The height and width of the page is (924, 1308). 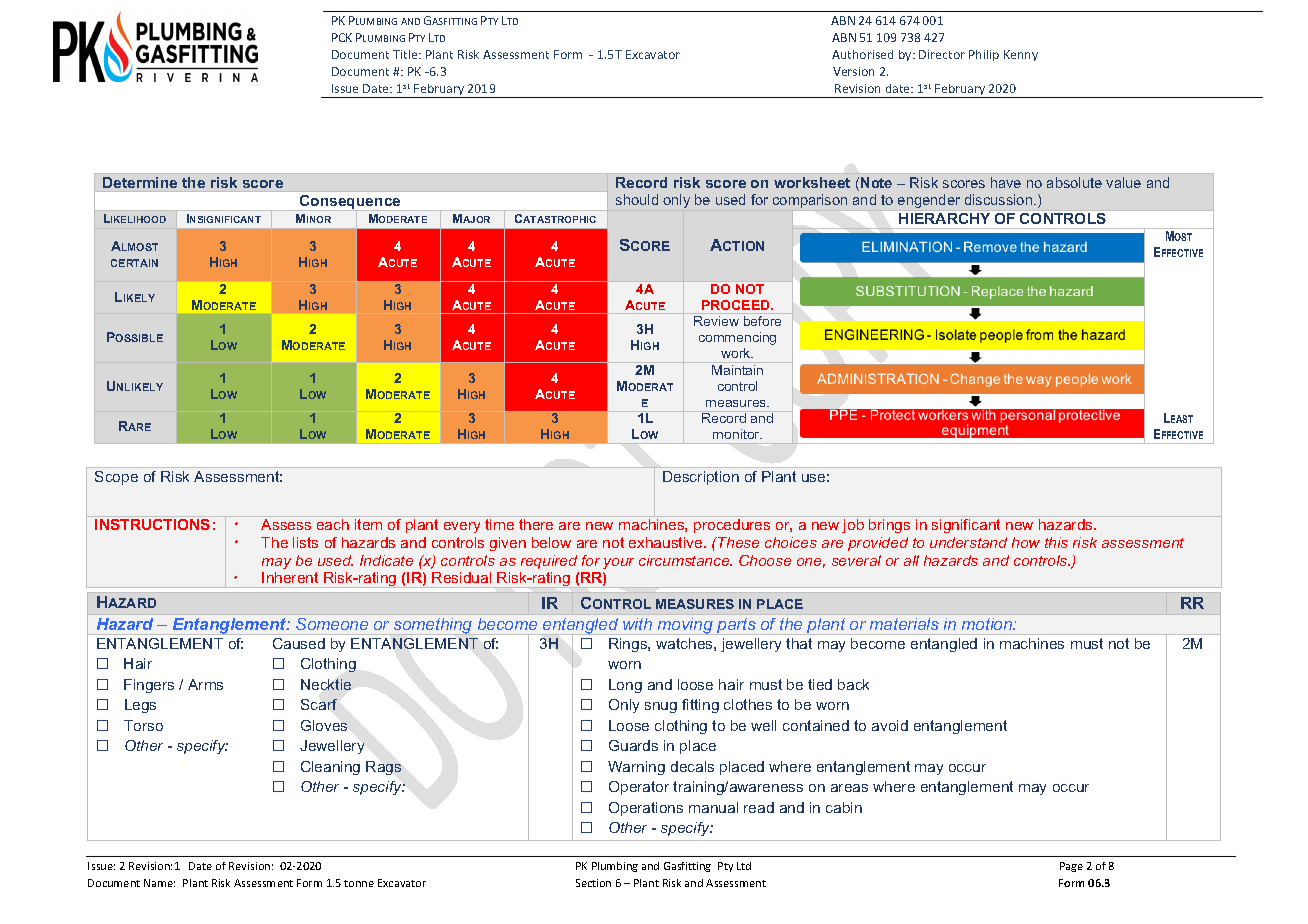 I want to click on Kenny, so click(x=1021, y=55).
